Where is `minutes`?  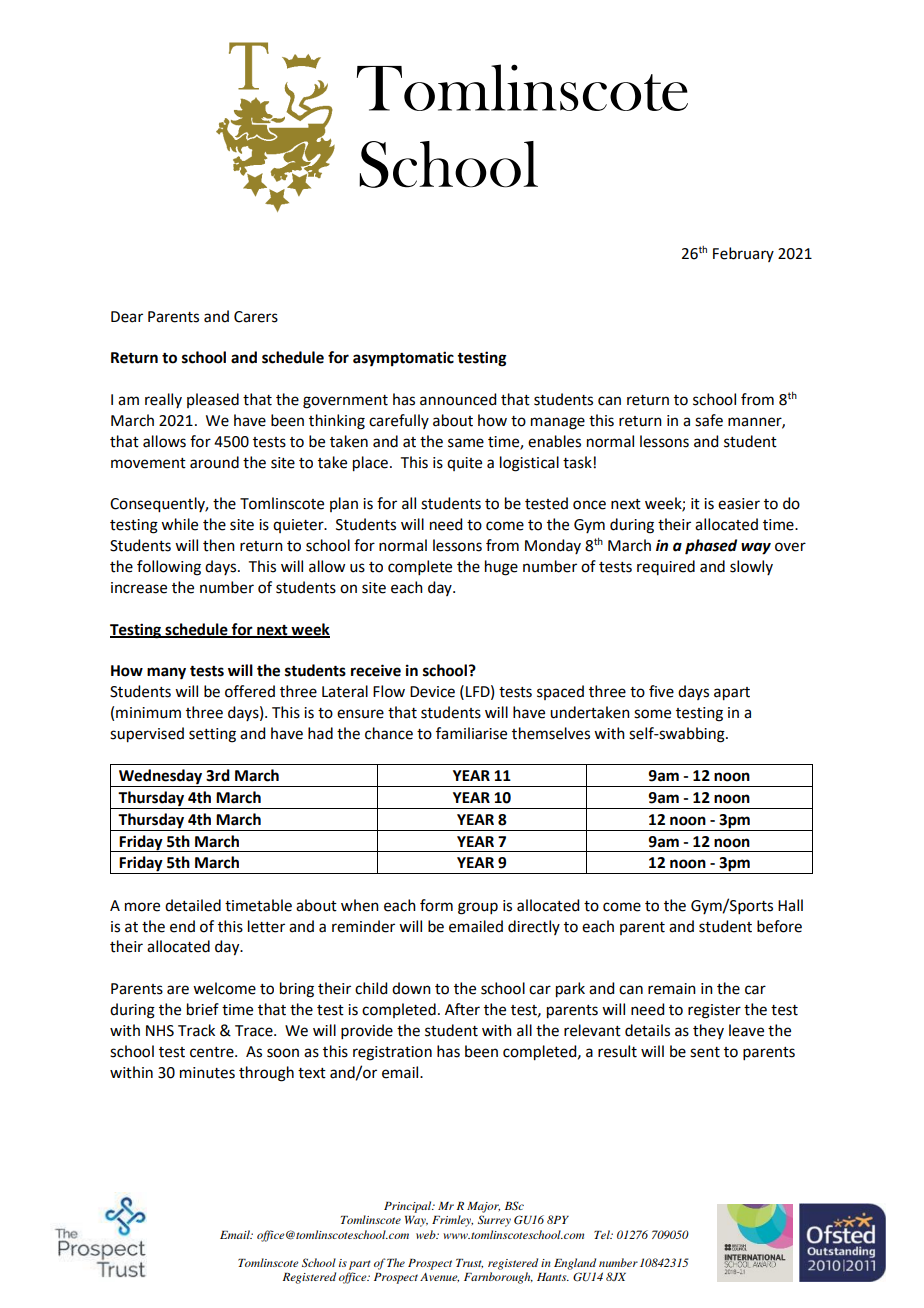
minutes is located at coordinates (207, 1073).
